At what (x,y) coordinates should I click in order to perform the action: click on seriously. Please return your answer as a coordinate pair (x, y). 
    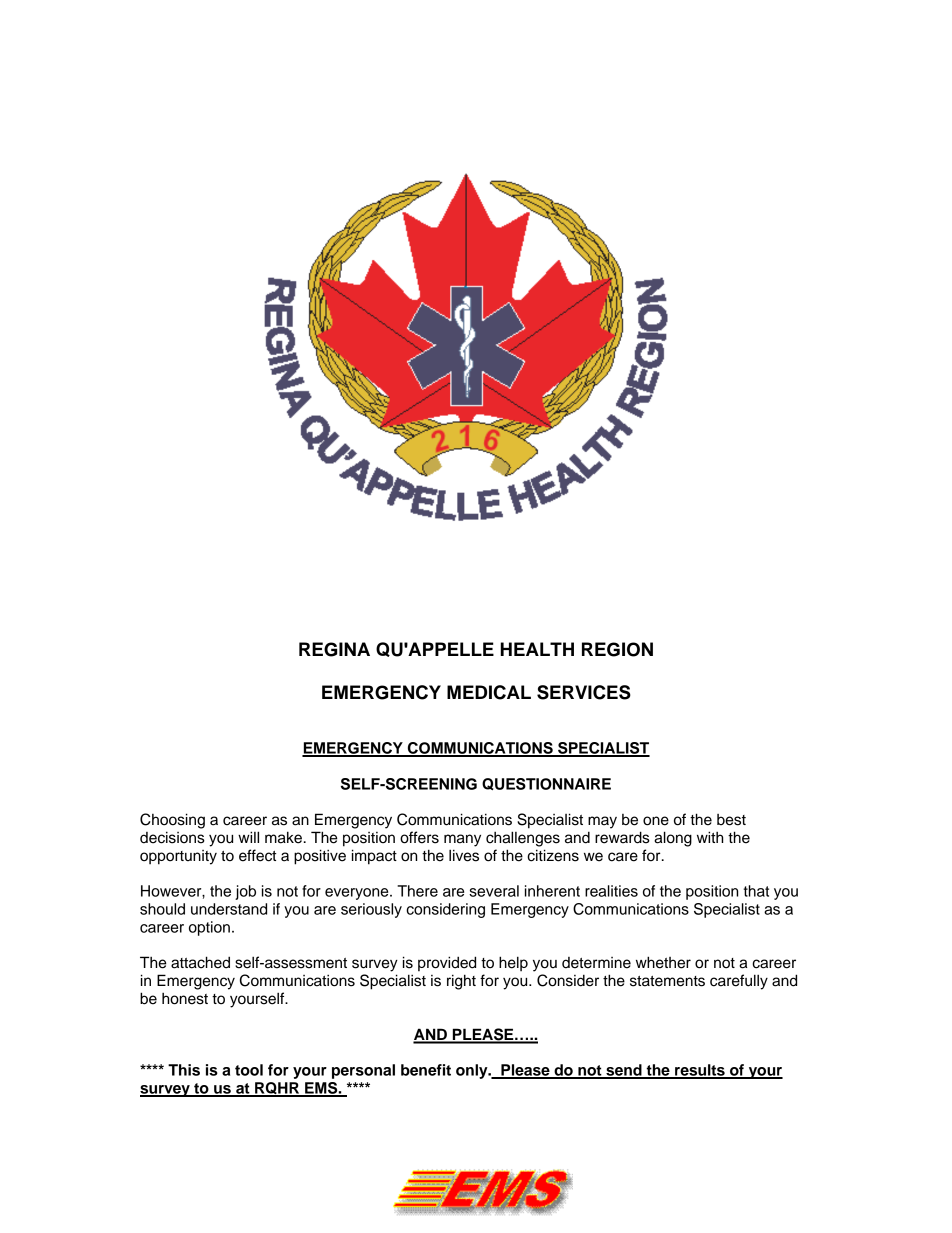
    Looking at the image, I should click on (371, 910).
